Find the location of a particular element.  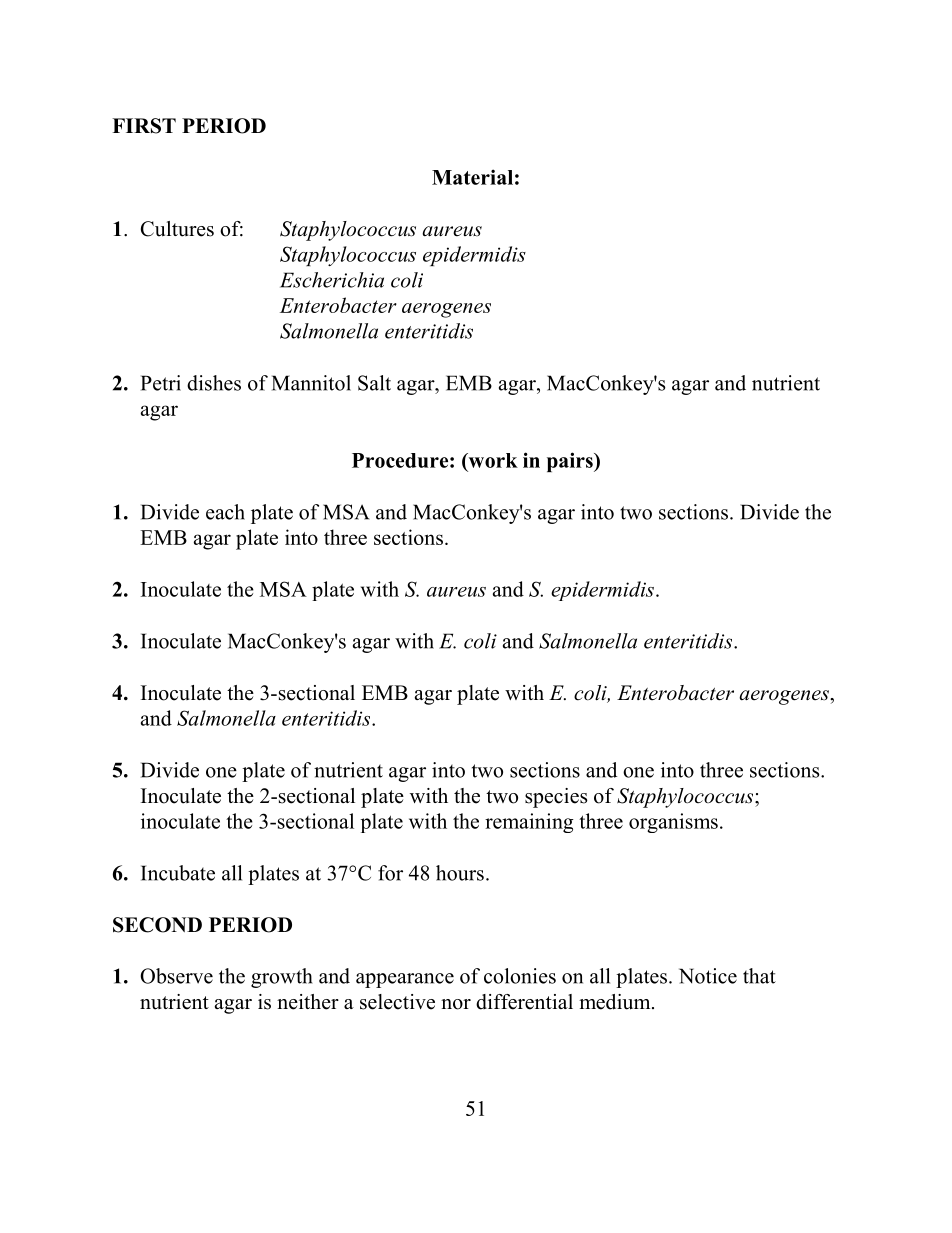

Escherichia is located at coordinates (332, 280).
